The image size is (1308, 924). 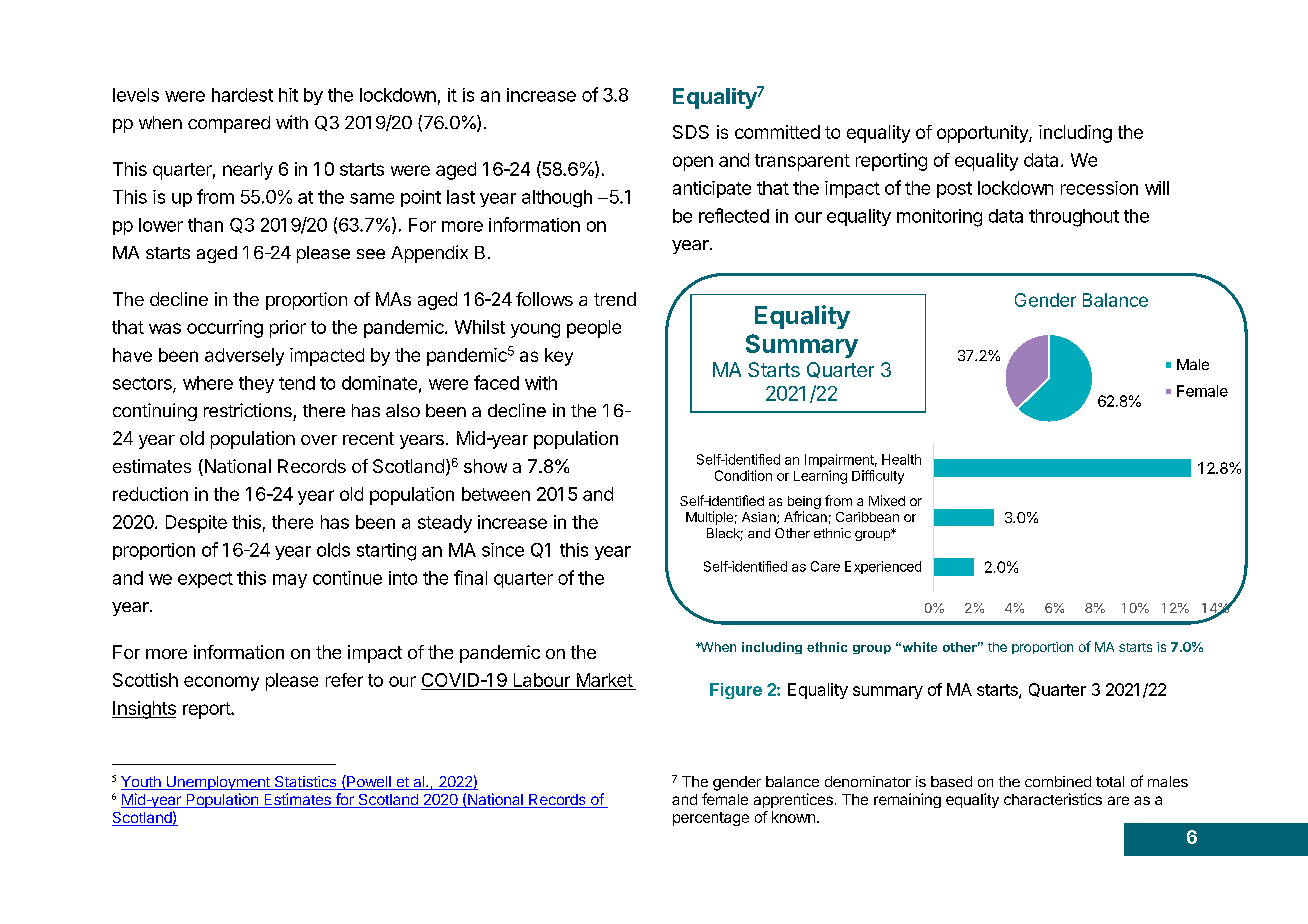 I want to click on they, so click(x=256, y=384).
